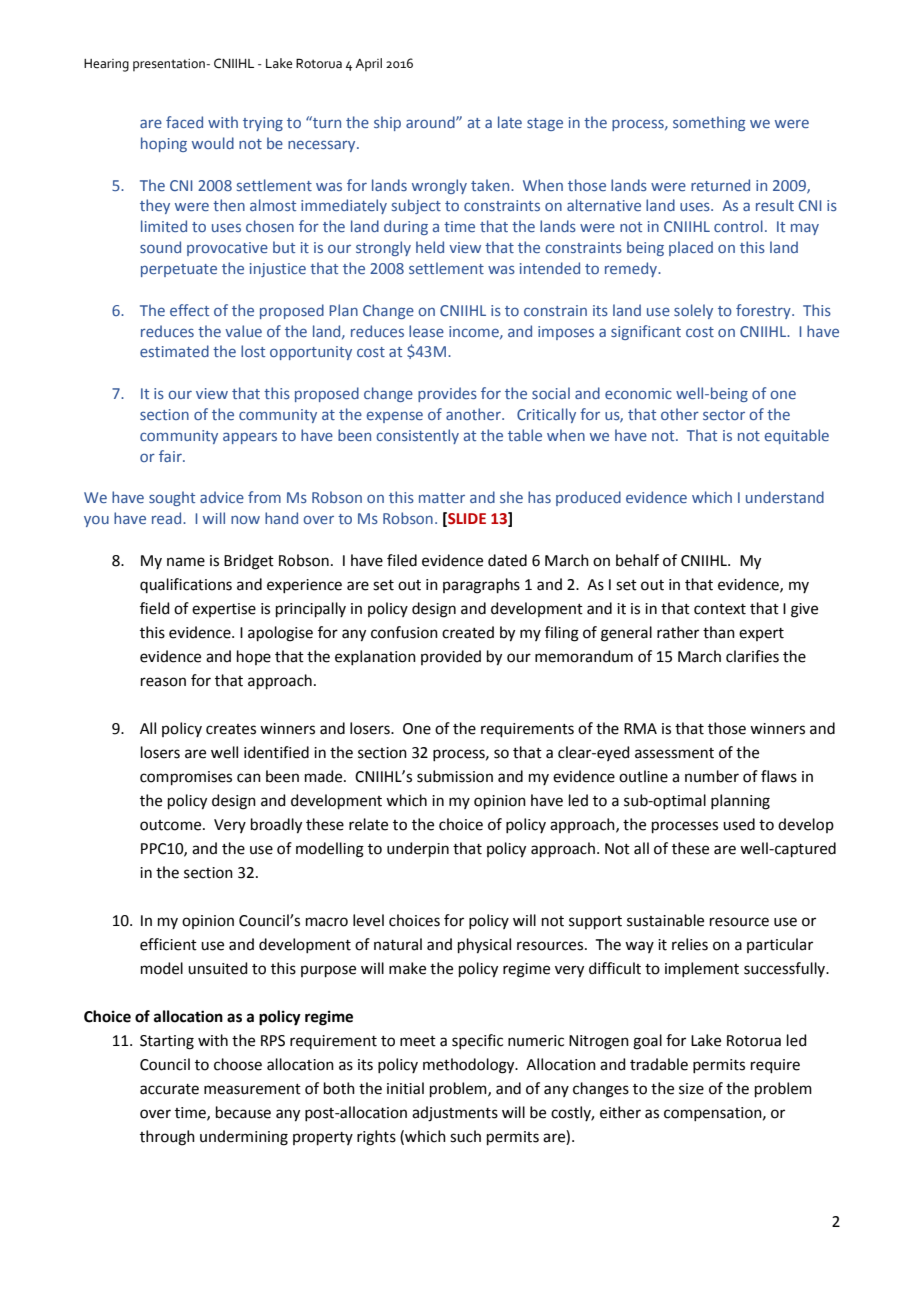  What do you see at coordinates (431, 122) in the screenshot?
I see `around` at bounding box center [431, 122].
